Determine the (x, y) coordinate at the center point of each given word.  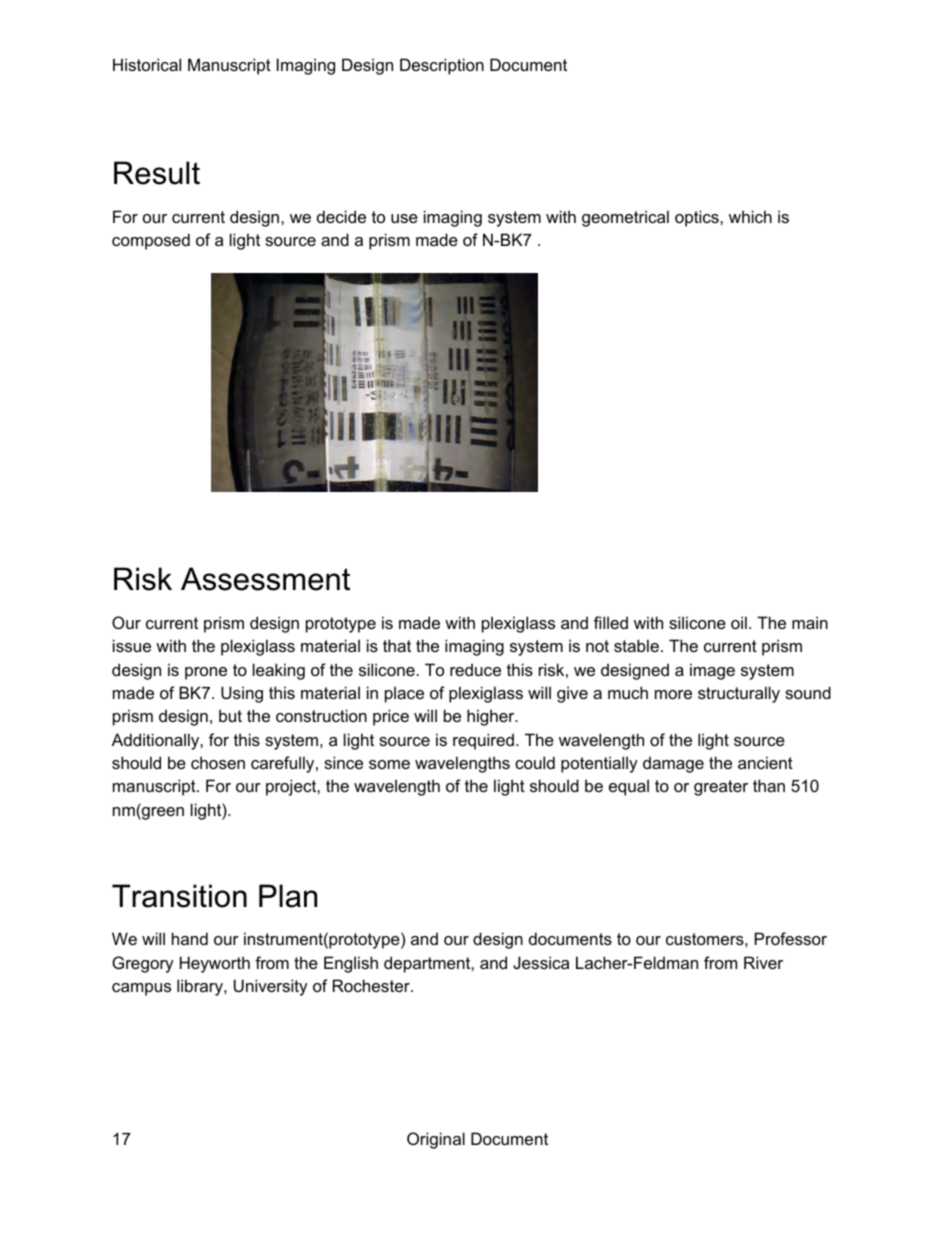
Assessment (265, 579)
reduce (475, 669)
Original (436, 1140)
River (763, 962)
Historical (147, 64)
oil (739, 622)
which (750, 216)
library (201, 987)
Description (442, 66)
